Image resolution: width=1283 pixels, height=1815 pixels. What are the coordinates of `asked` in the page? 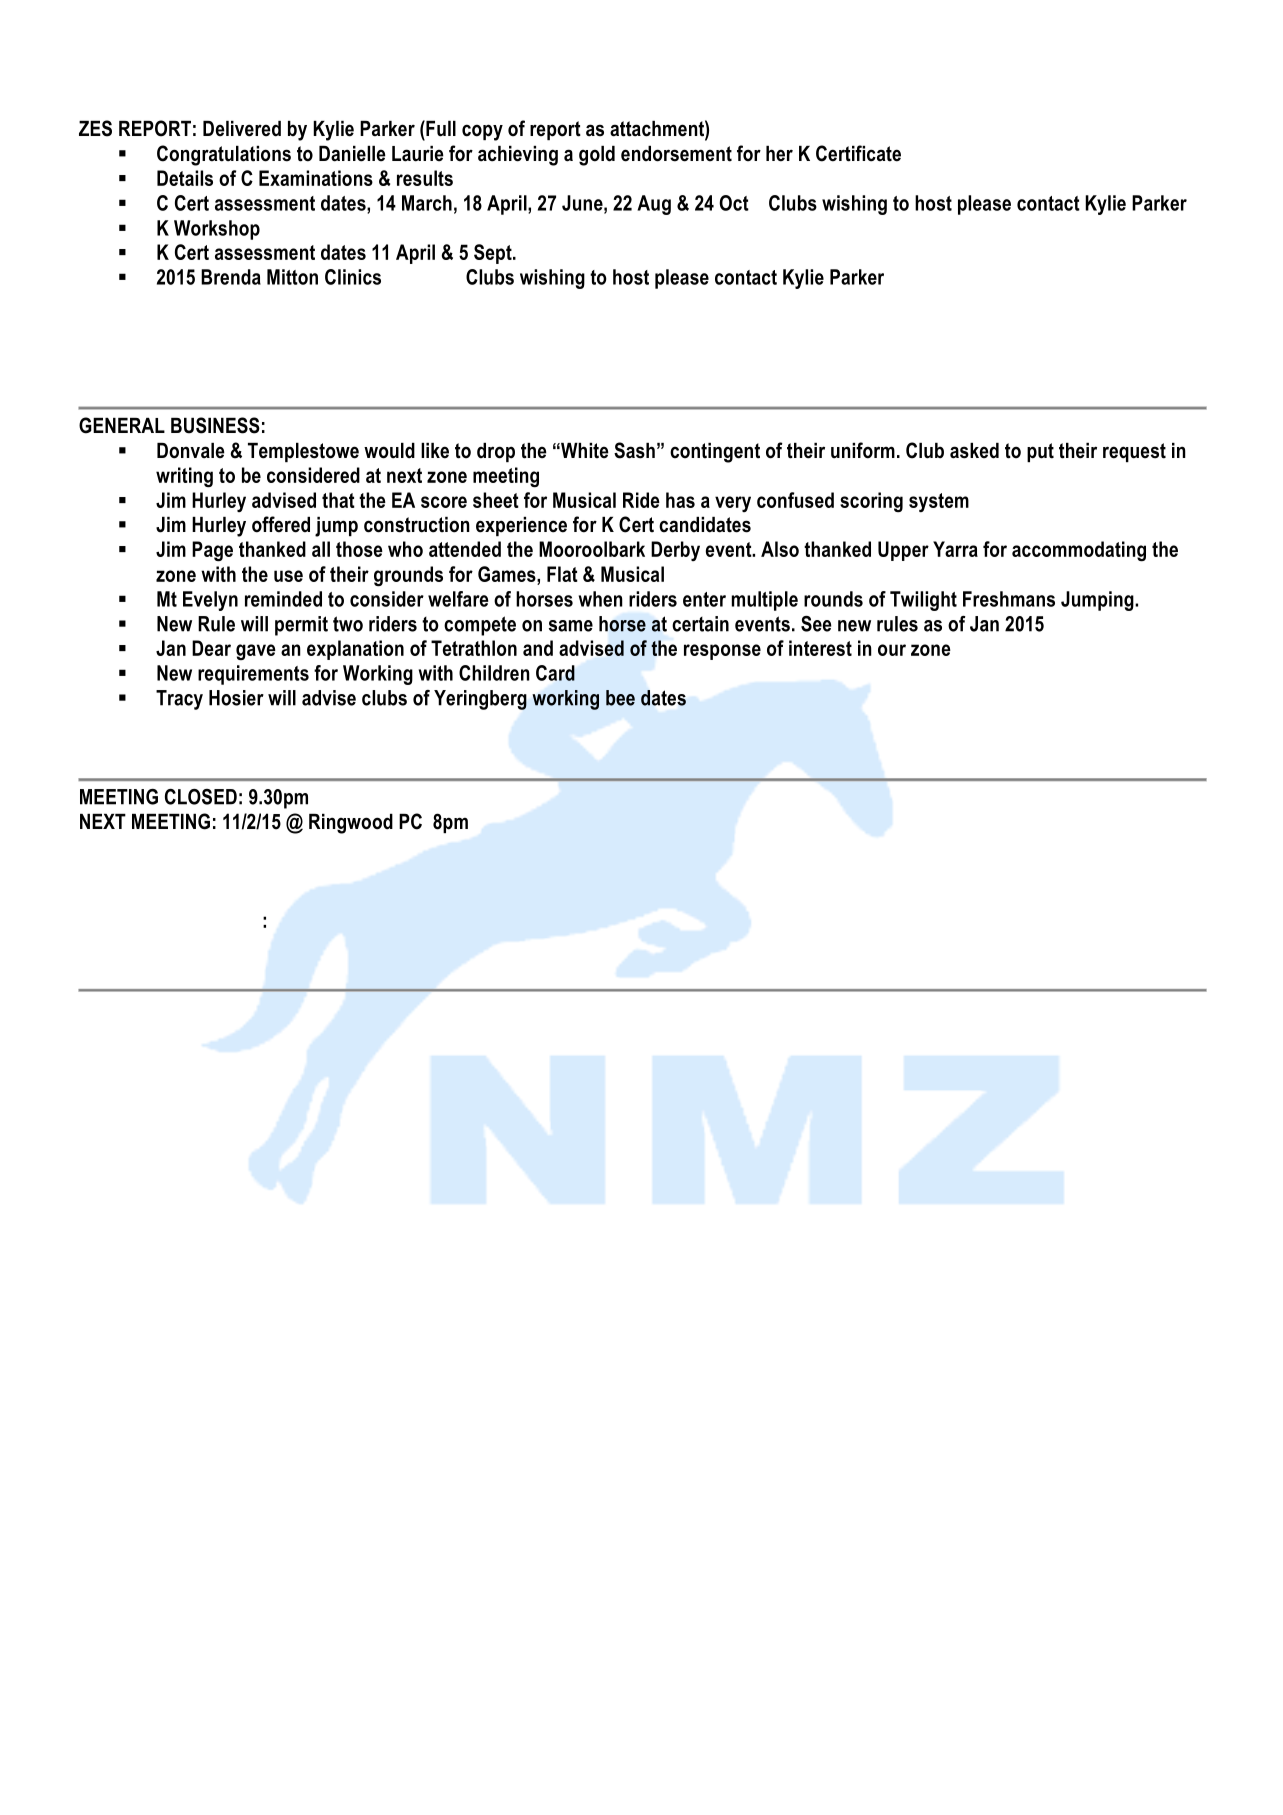 It's located at (974, 451).
